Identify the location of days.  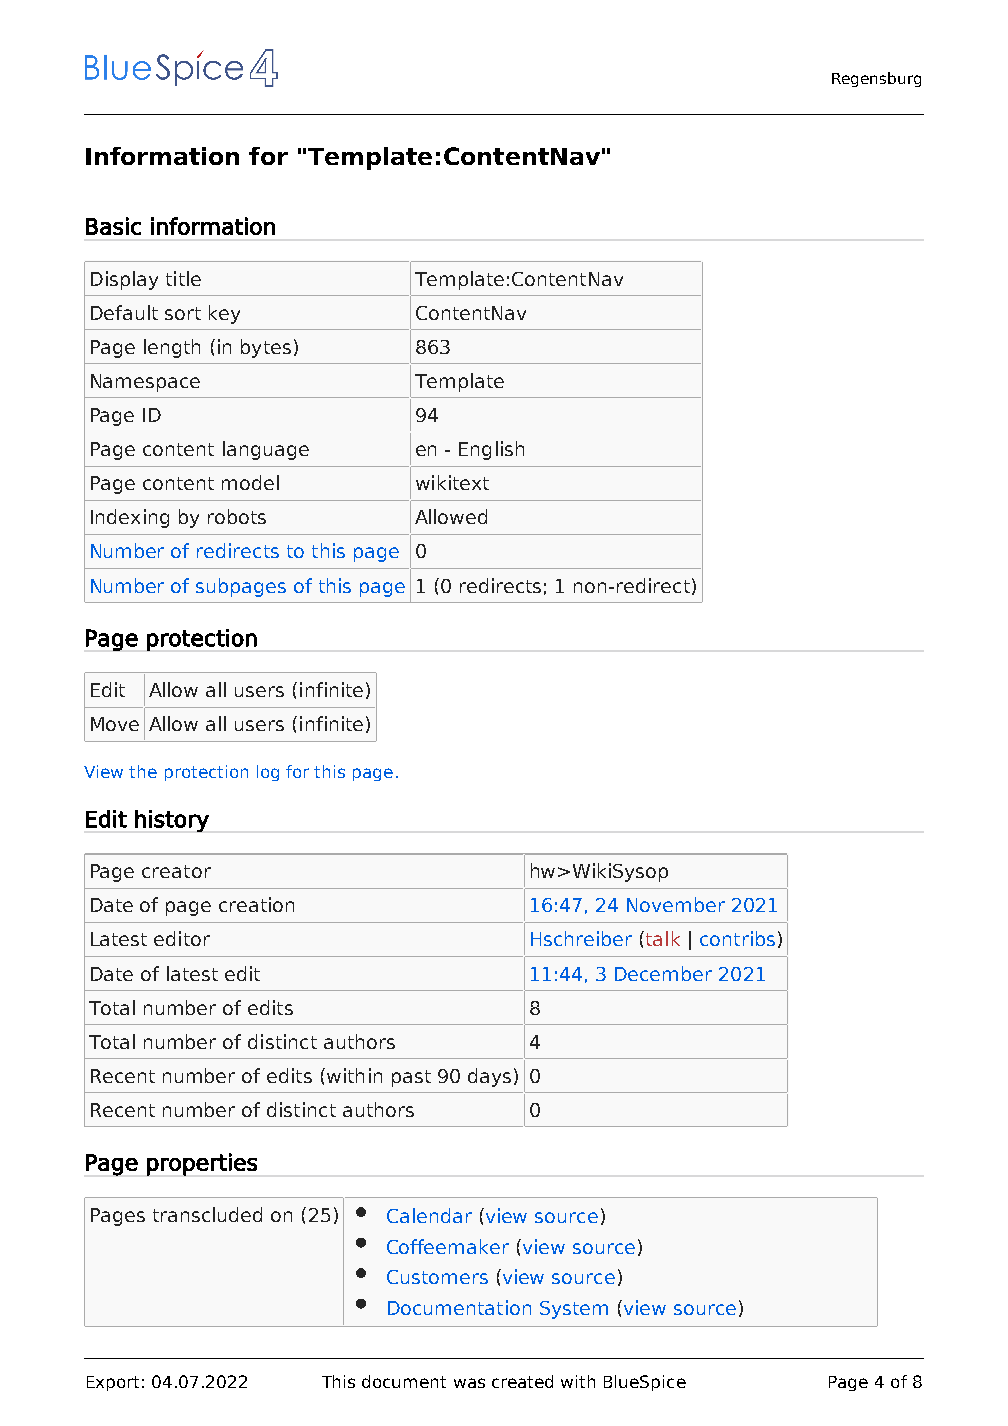
(489, 1077).
